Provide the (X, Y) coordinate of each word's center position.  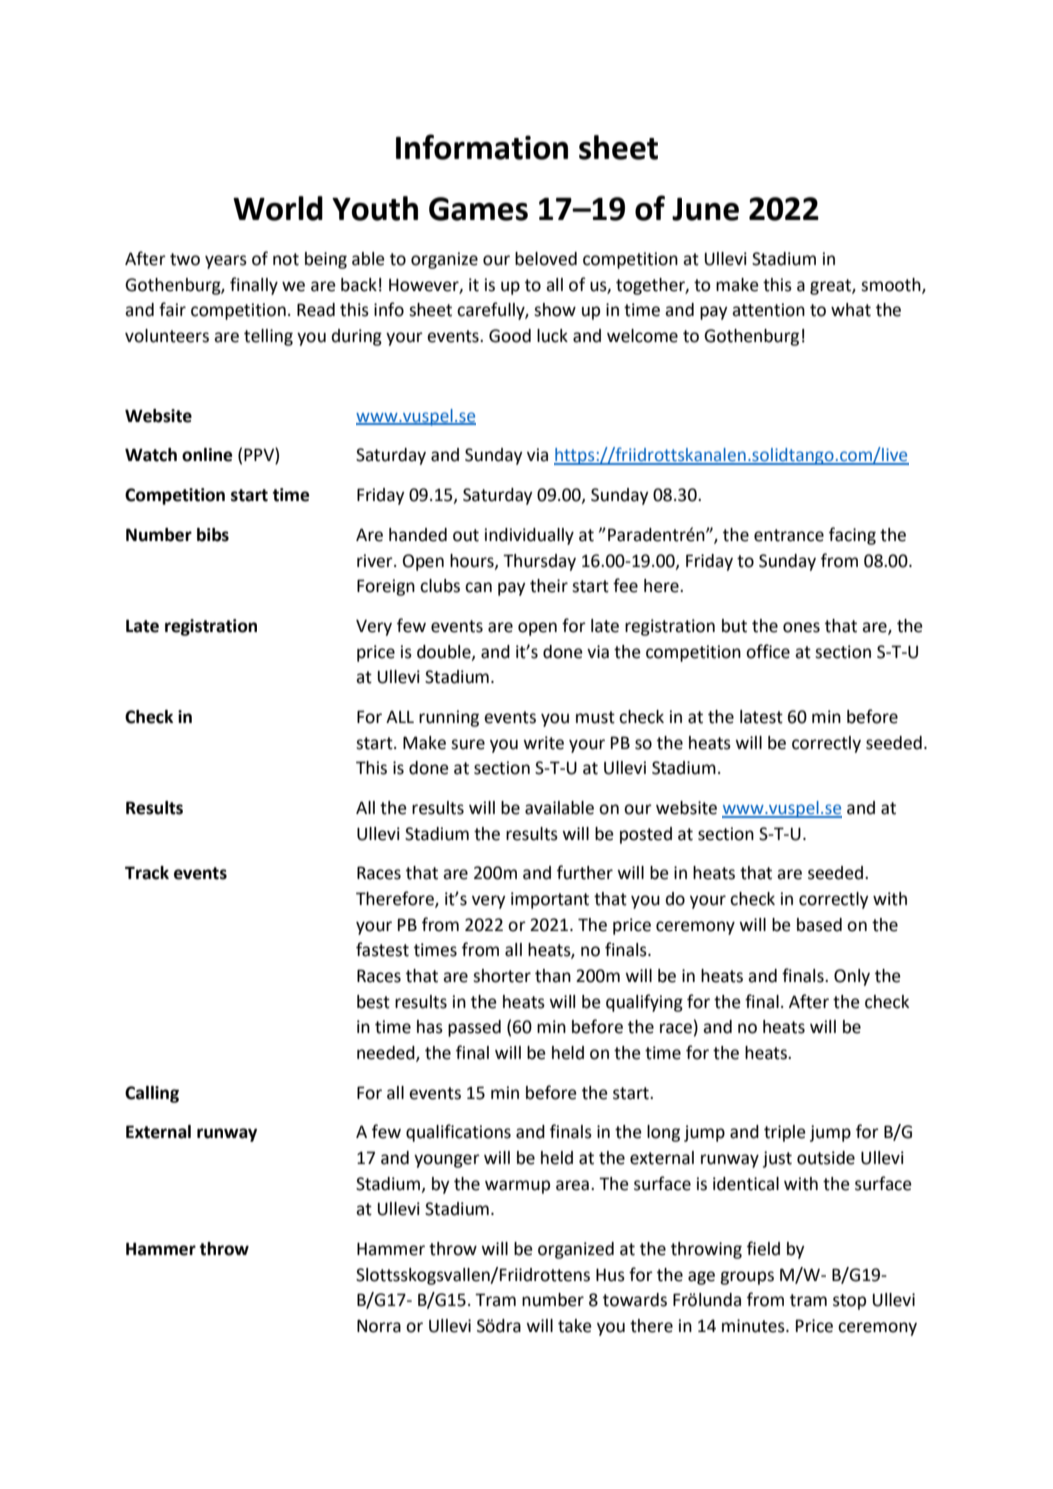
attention (768, 310)
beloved (546, 259)
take (575, 1326)
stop (849, 1302)
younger (447, 1161)
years (226, 262)
